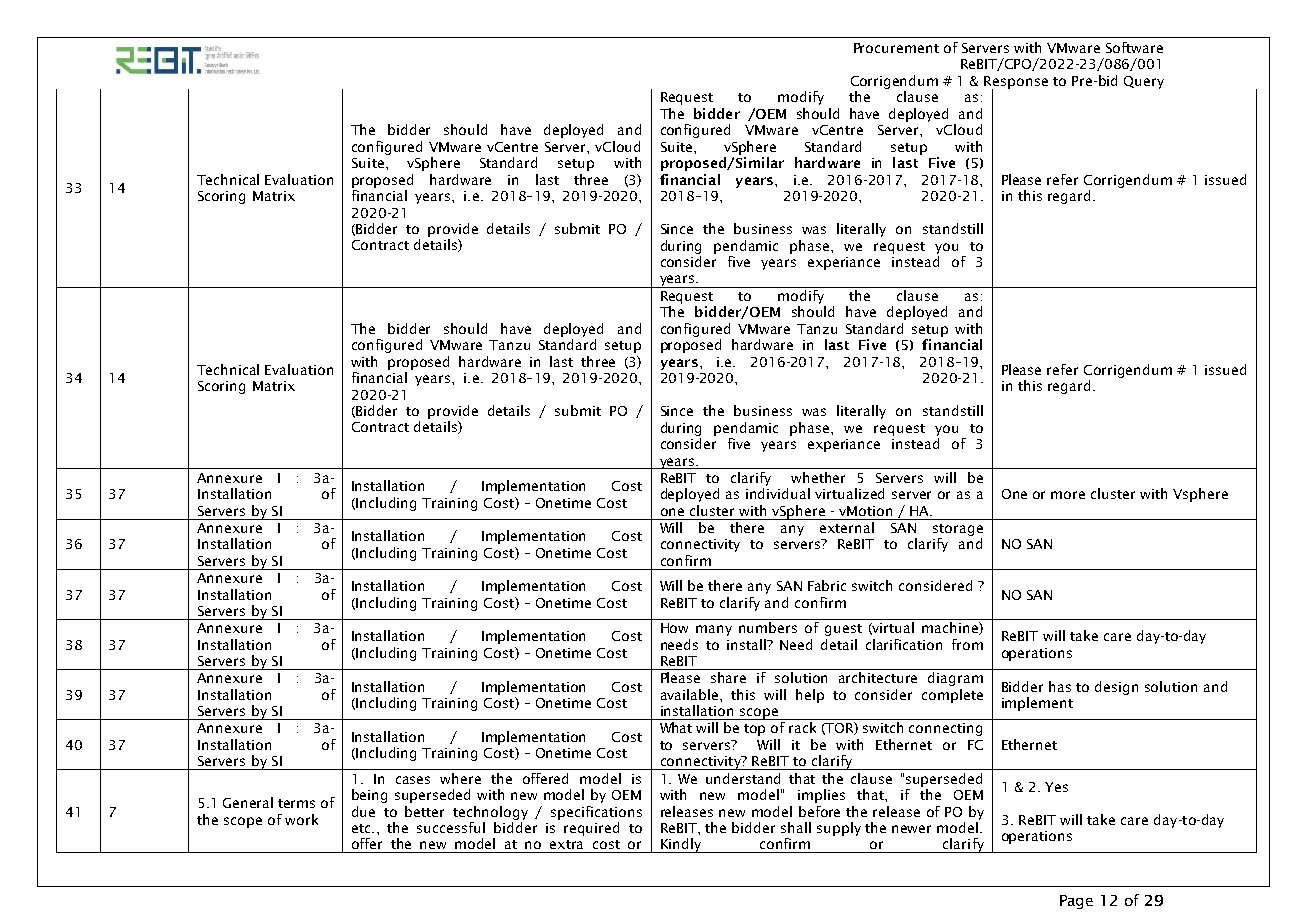  What do you see at coordinates (1016, 83) in the screenshot?
I see `Response` at bounding box center [1016, 83].
